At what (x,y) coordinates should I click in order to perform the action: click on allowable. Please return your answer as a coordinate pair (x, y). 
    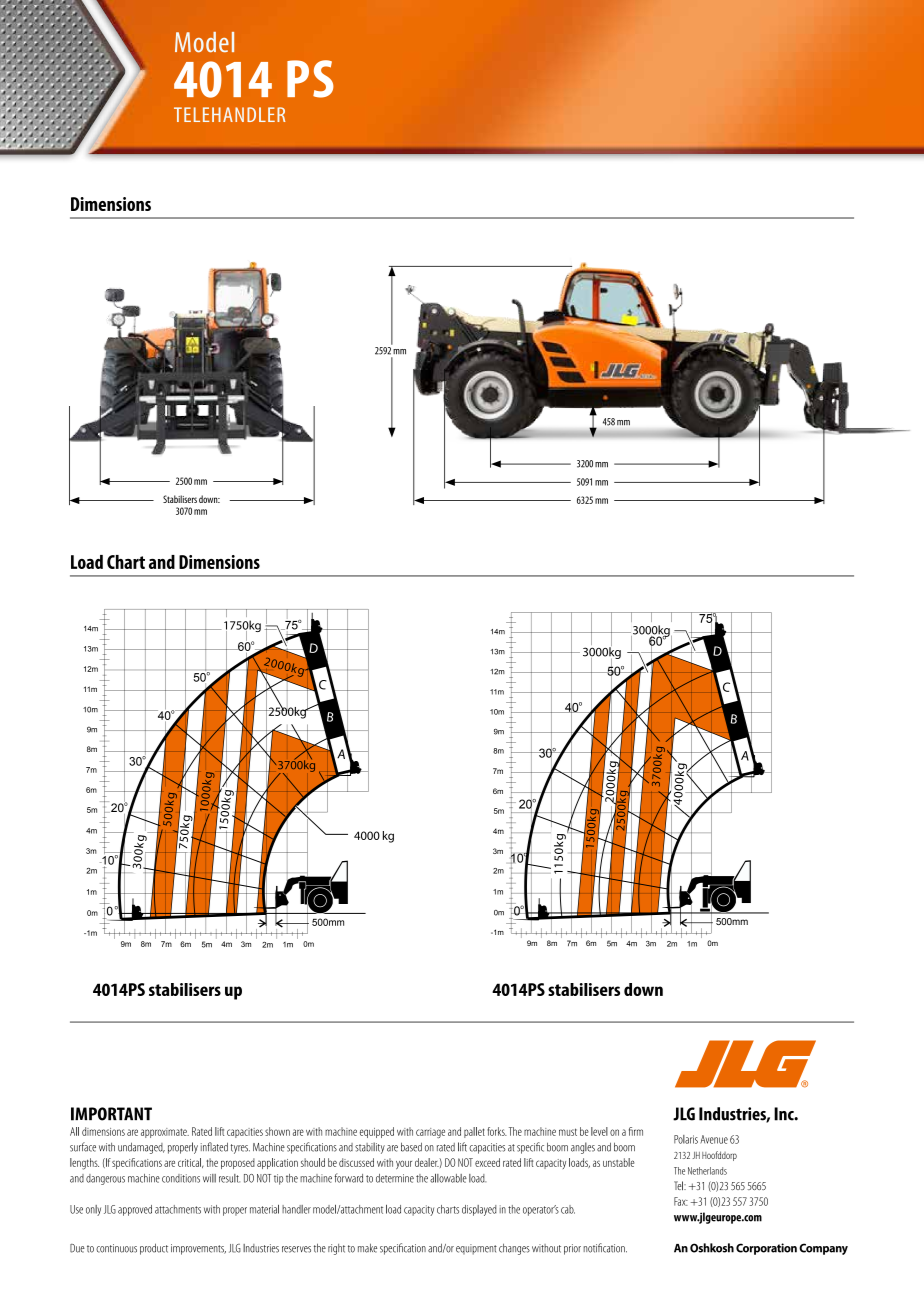
    Looking at the image, I should click on (448, 1178).
